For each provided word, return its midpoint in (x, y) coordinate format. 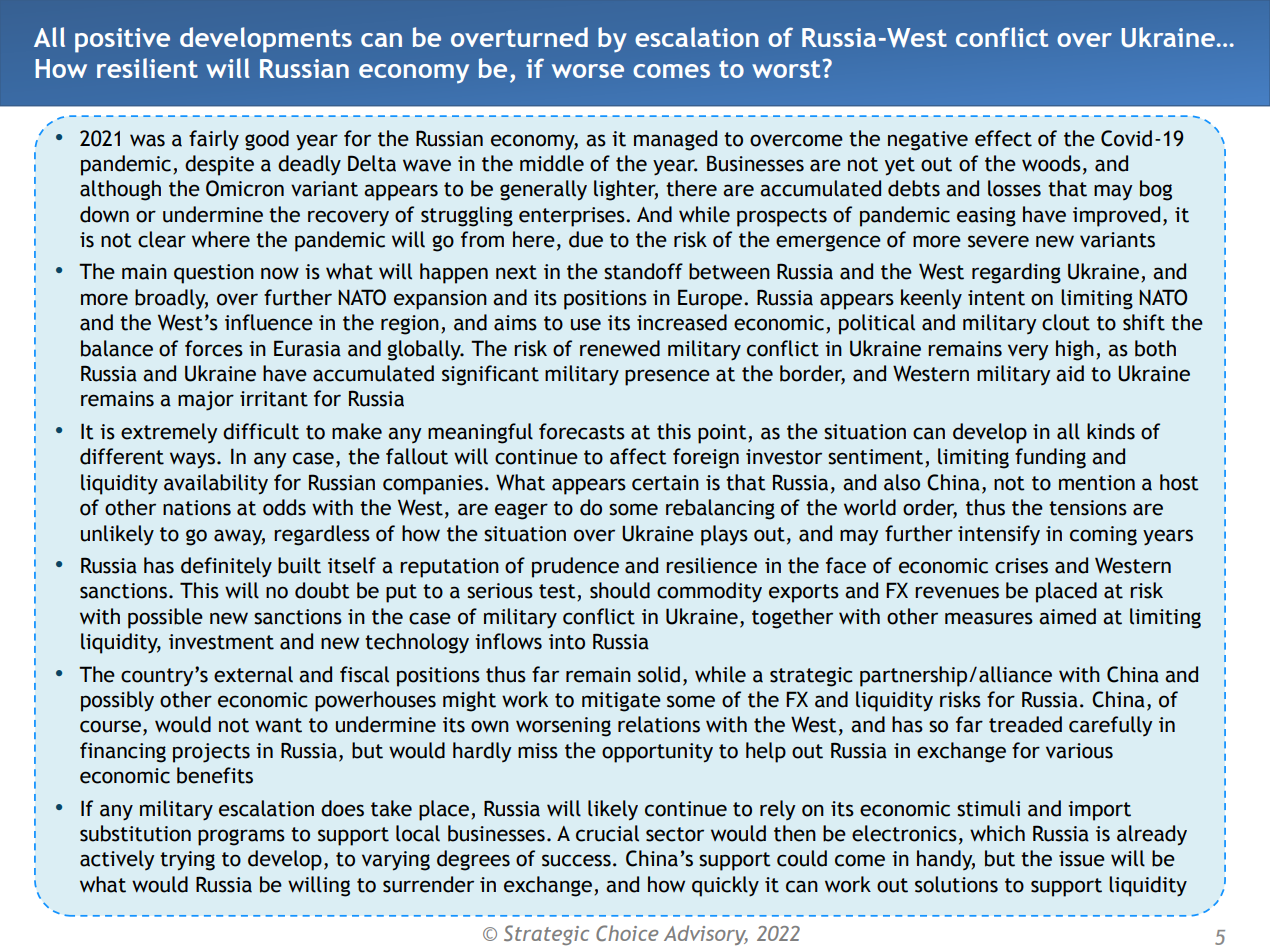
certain (665, 483)
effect (1003, 138)
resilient (147, 68)
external (253, 674)
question (214, 274)
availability (216, 484)
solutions (956, 884)
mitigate (621, 702)
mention (1097, 483)
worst (786, 69)
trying (187, 861)
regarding (1016, 273)
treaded (1025, 724)
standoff (643, 271)
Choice (627, 933)
